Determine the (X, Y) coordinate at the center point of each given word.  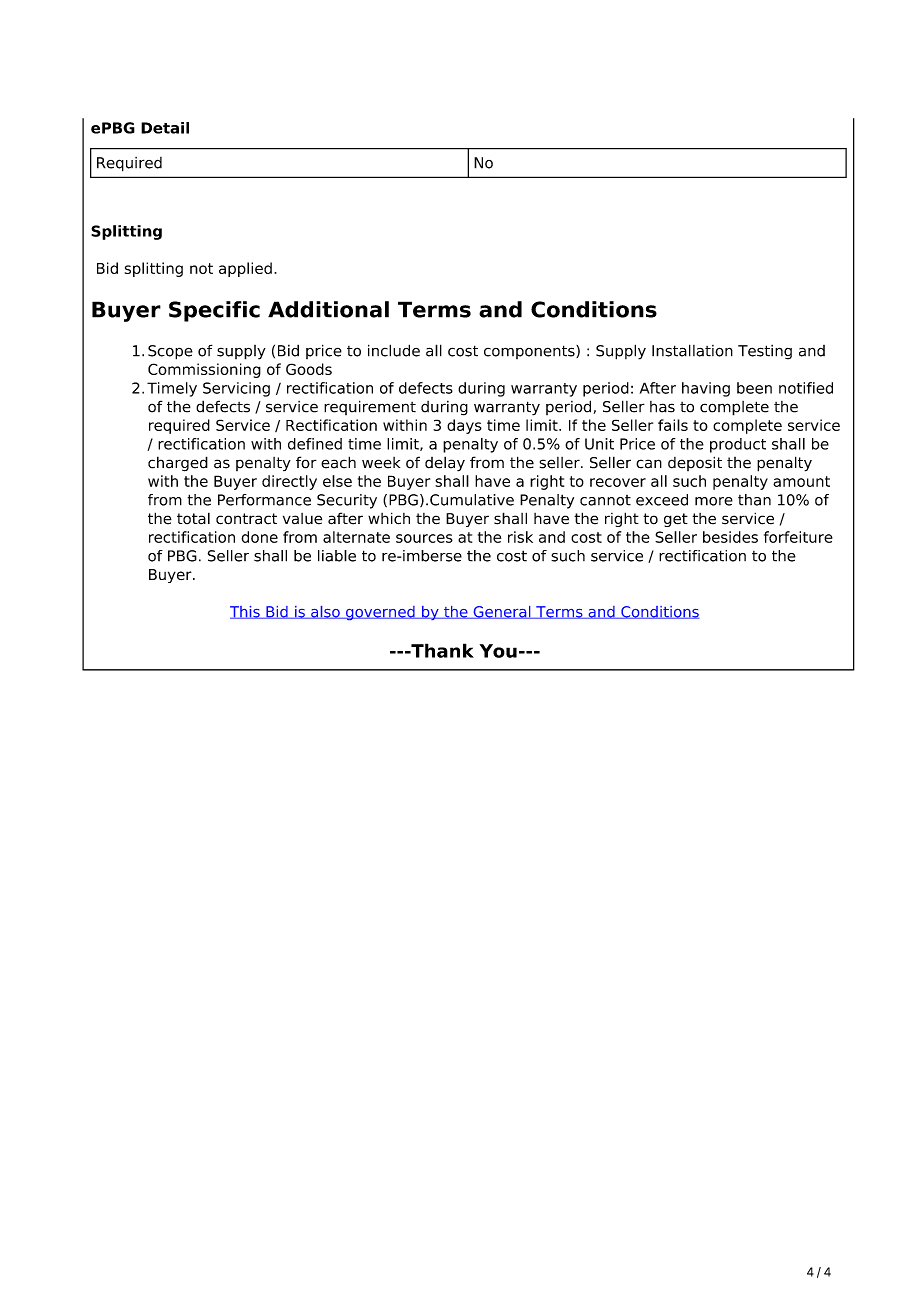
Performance (264, 500)
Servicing (236, 389)
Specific (214, 311)
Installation (692, 350)
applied (245, 269)
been (754, 388)
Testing (765, 352)
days (464, 426)
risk (520, 537)
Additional (328, 309)
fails (673, 425)
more (714, 501)
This (246, 612)
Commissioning (204, 370)
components (530, 352)
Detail (165, 128)
